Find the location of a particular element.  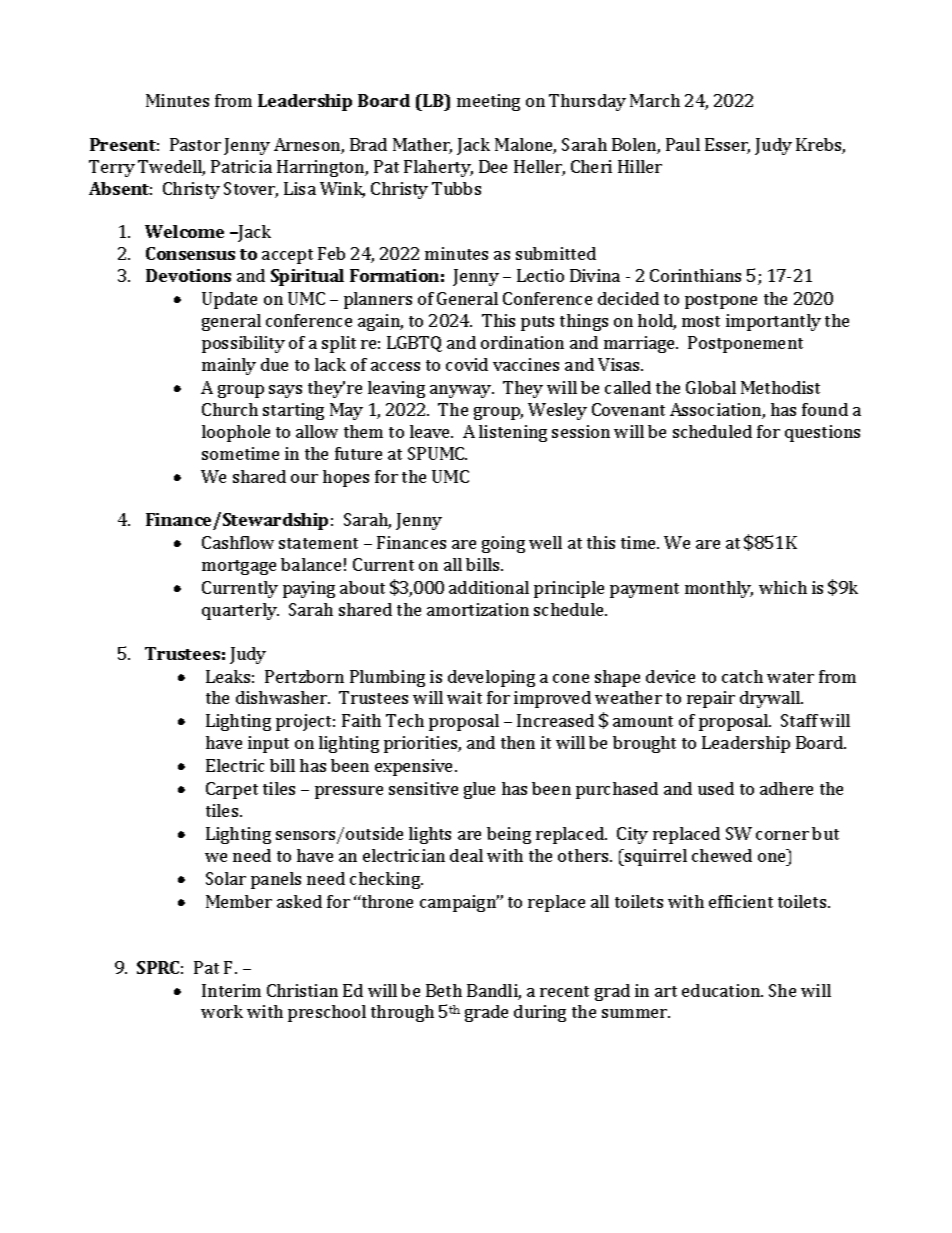

Beth is located at coordinates (444, 990).
